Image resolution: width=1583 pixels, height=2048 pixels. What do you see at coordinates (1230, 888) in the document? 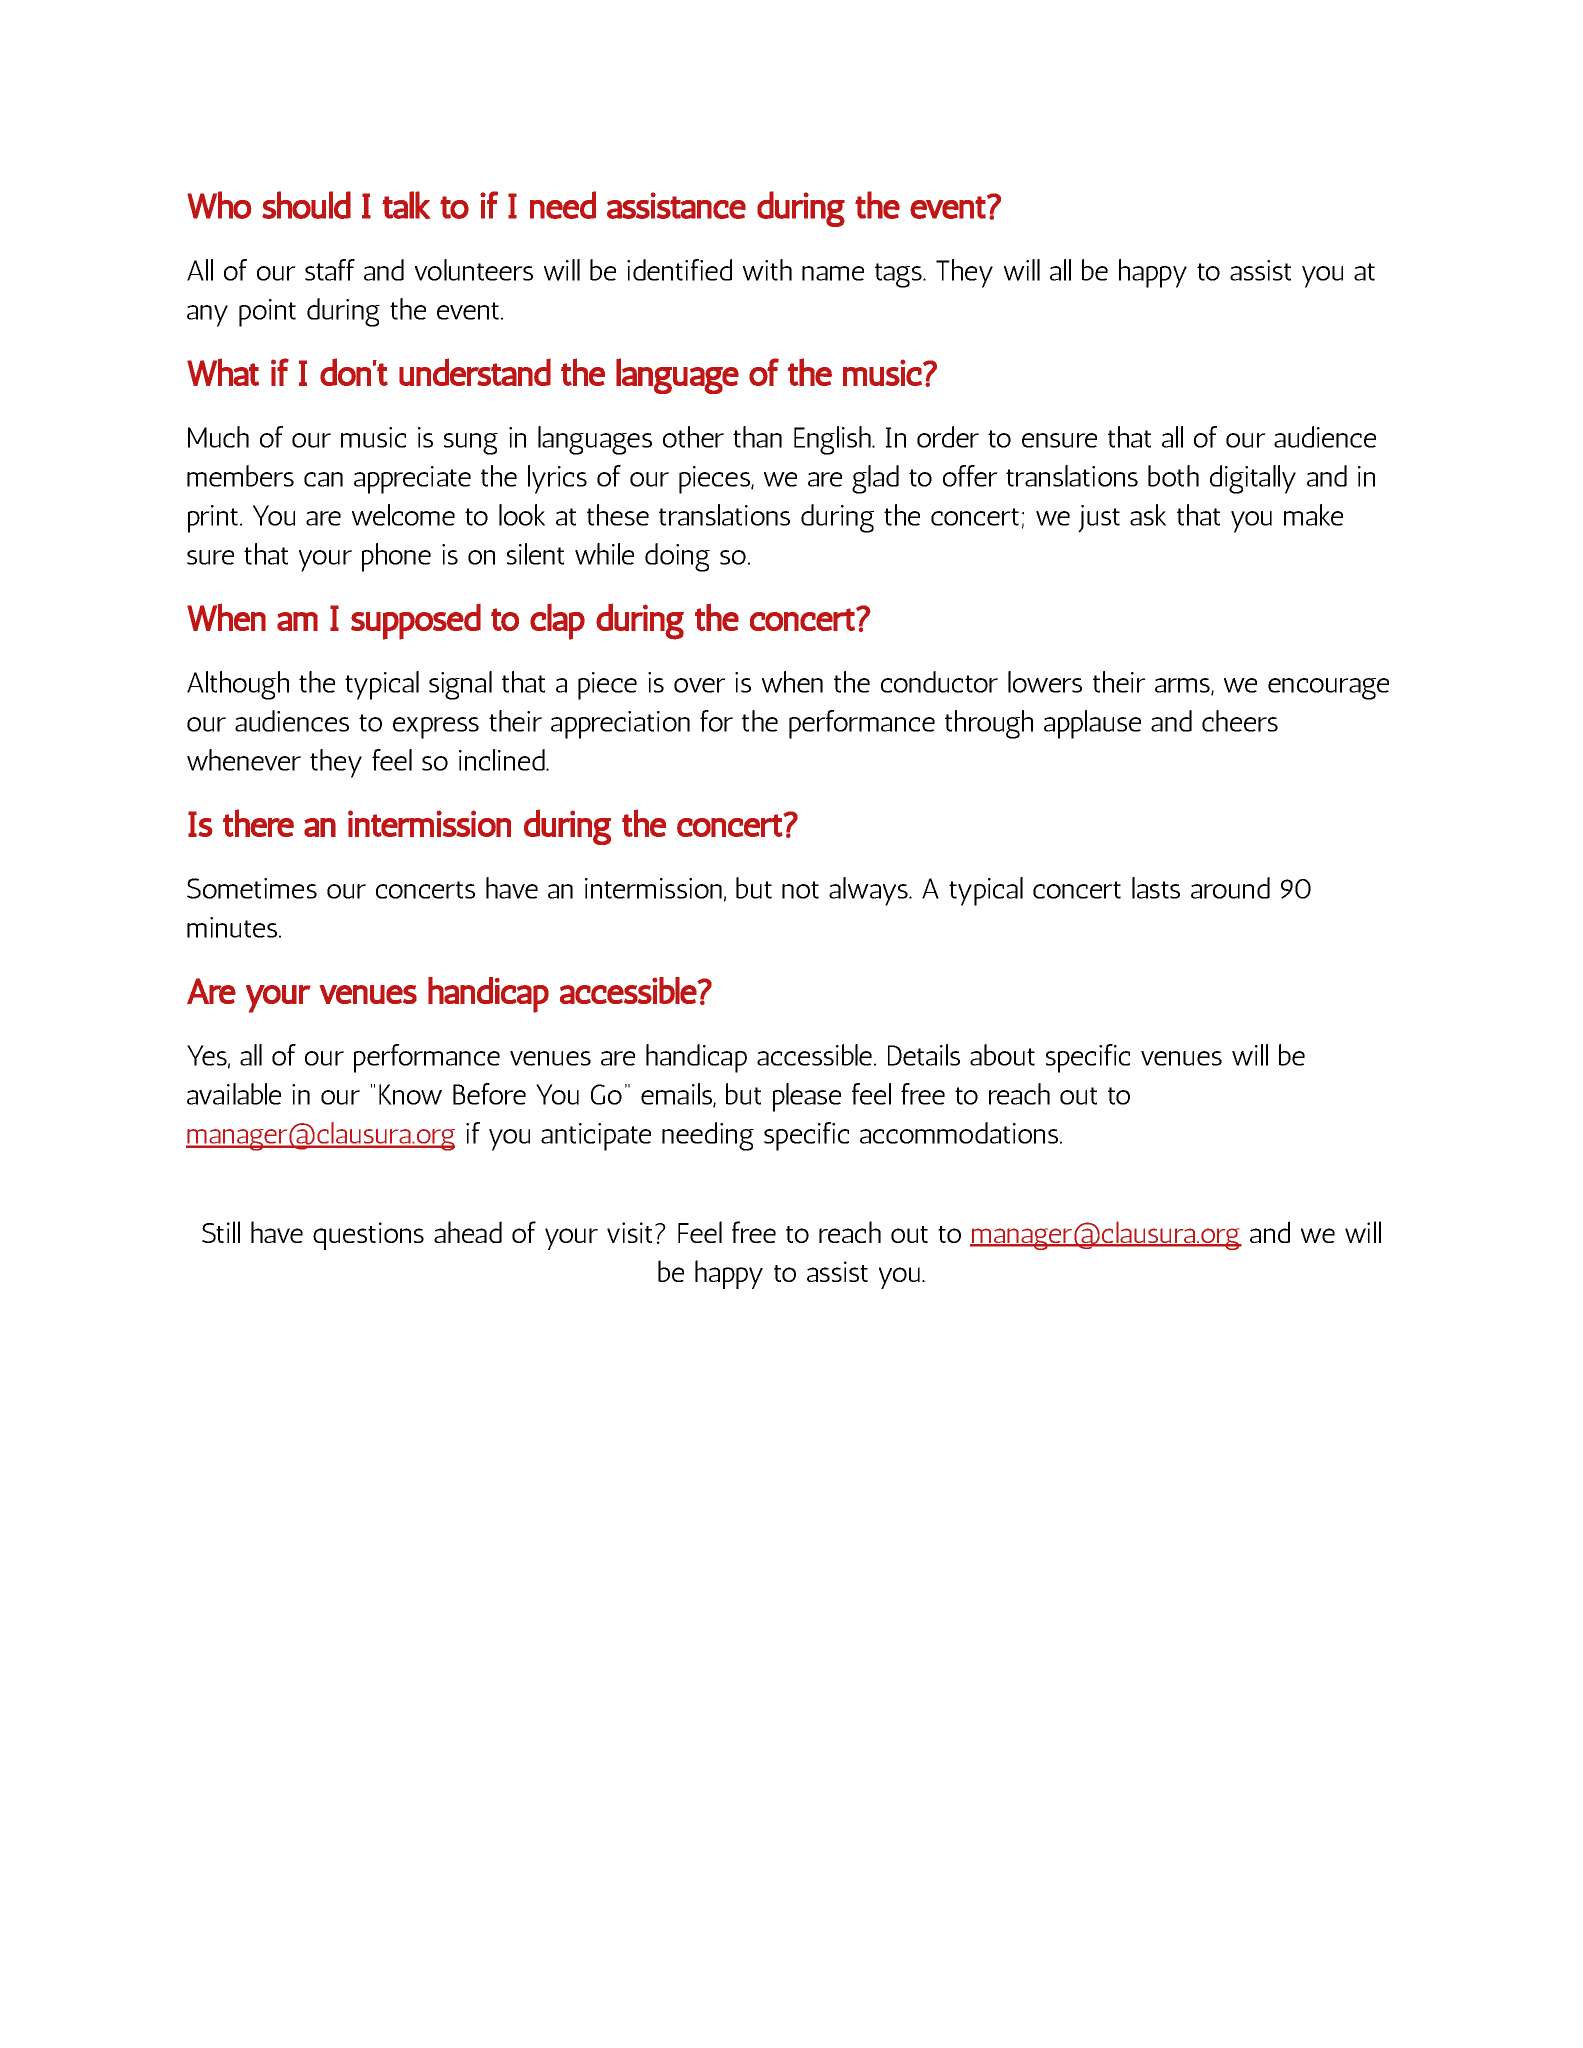
I see `around` at bounding box center [1230, 888].
